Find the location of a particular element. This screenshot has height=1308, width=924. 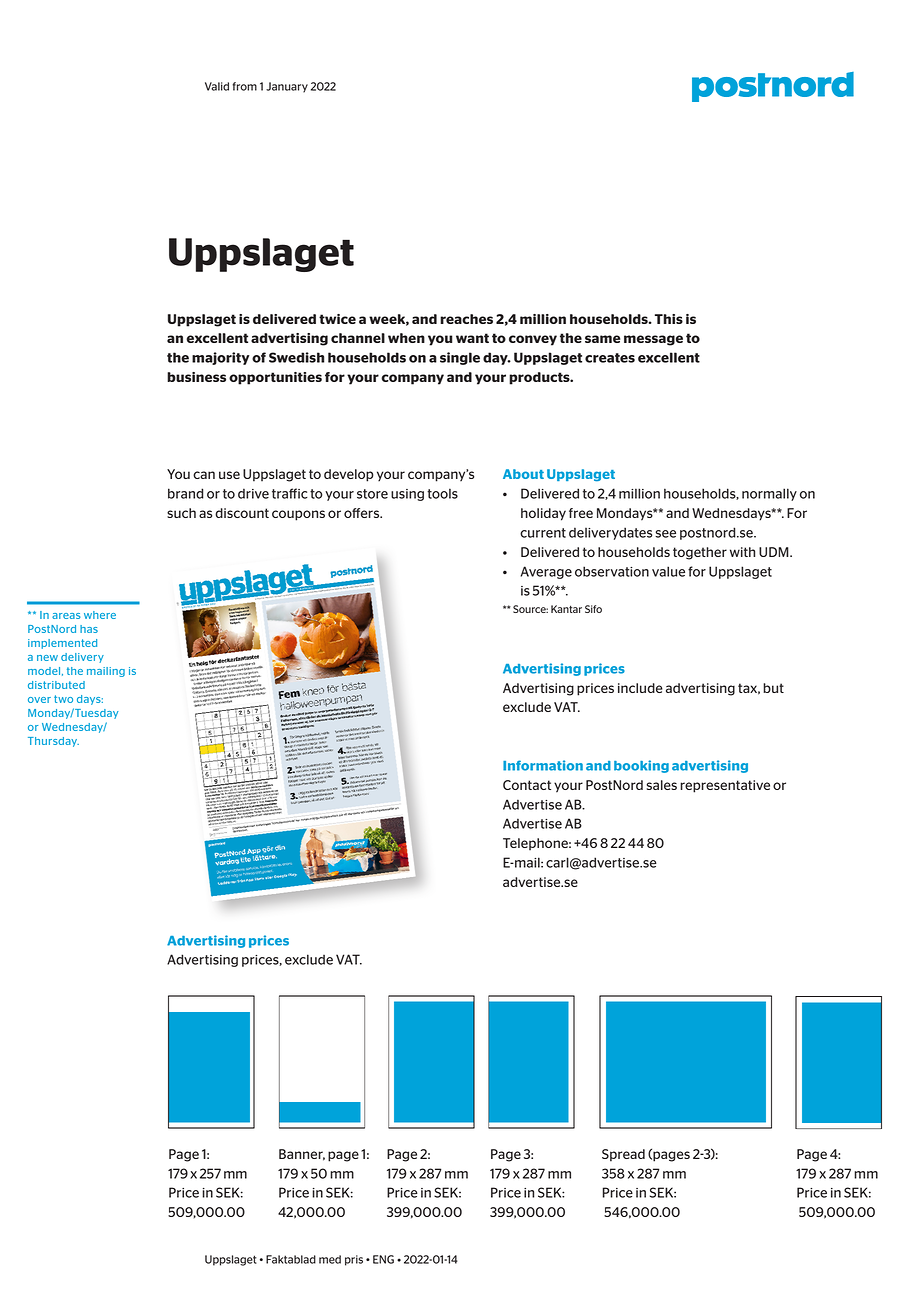

med is located at coordinates (330, 1259).
